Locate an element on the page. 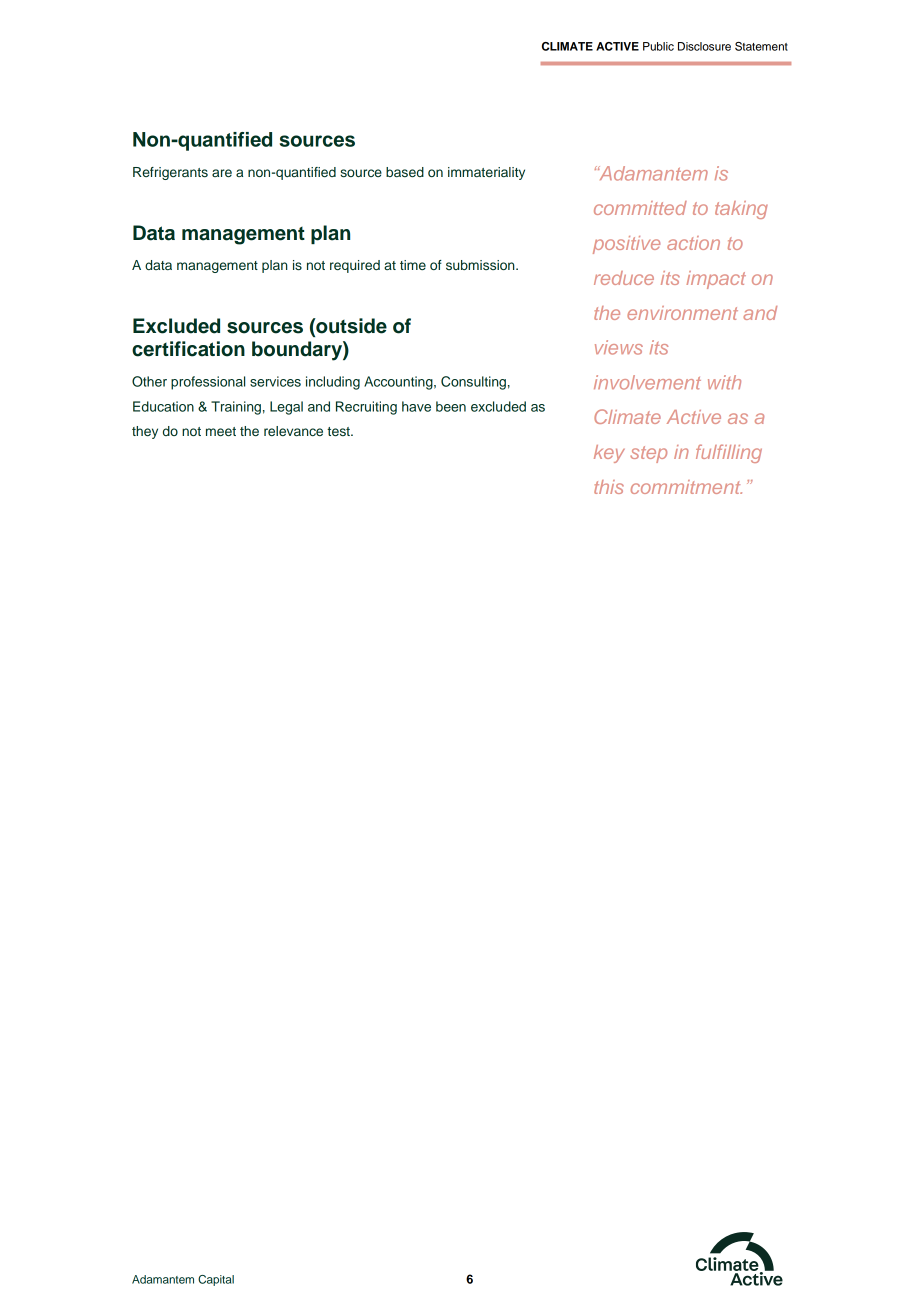 The width and height of the document is (924, 1308). Disclosure is located at coordinates (704, 46).
